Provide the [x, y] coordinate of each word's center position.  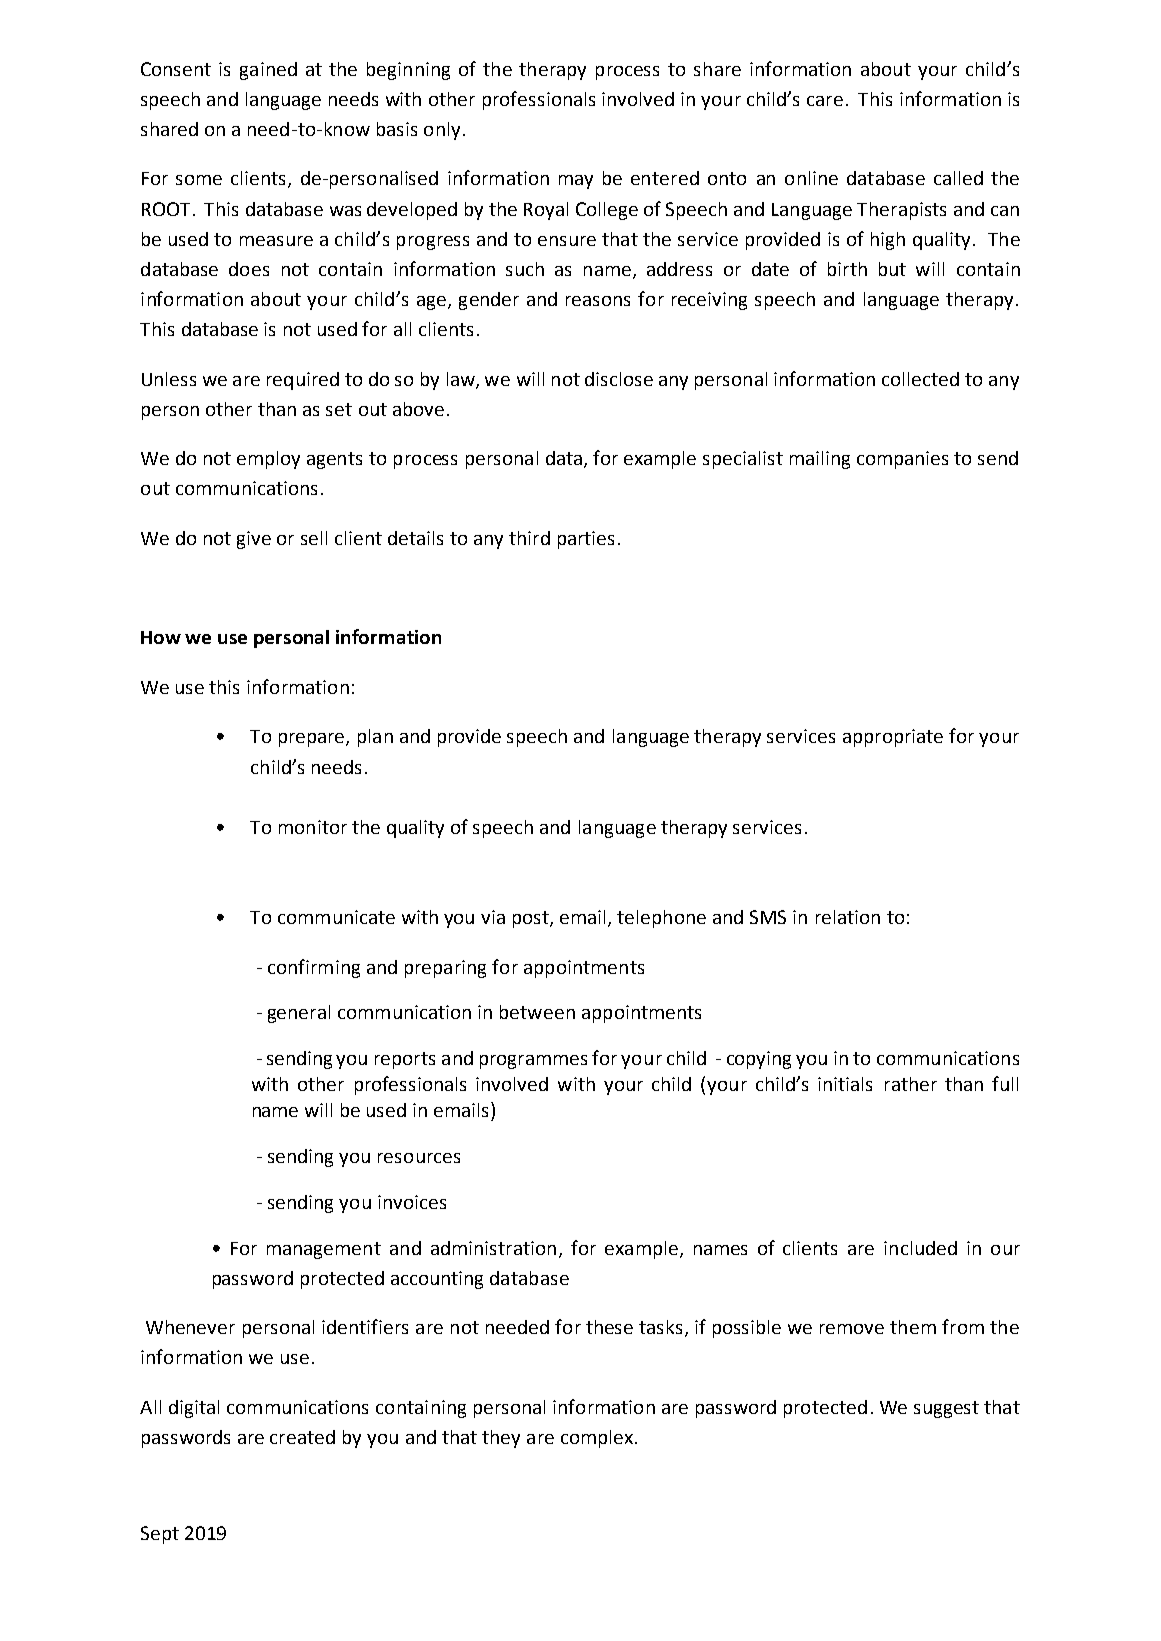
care [825, 101]
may [576, 182]
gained [268, 71]
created [302, 1437]
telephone [661, 919]
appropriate [893, 738]
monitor [313, 827]
